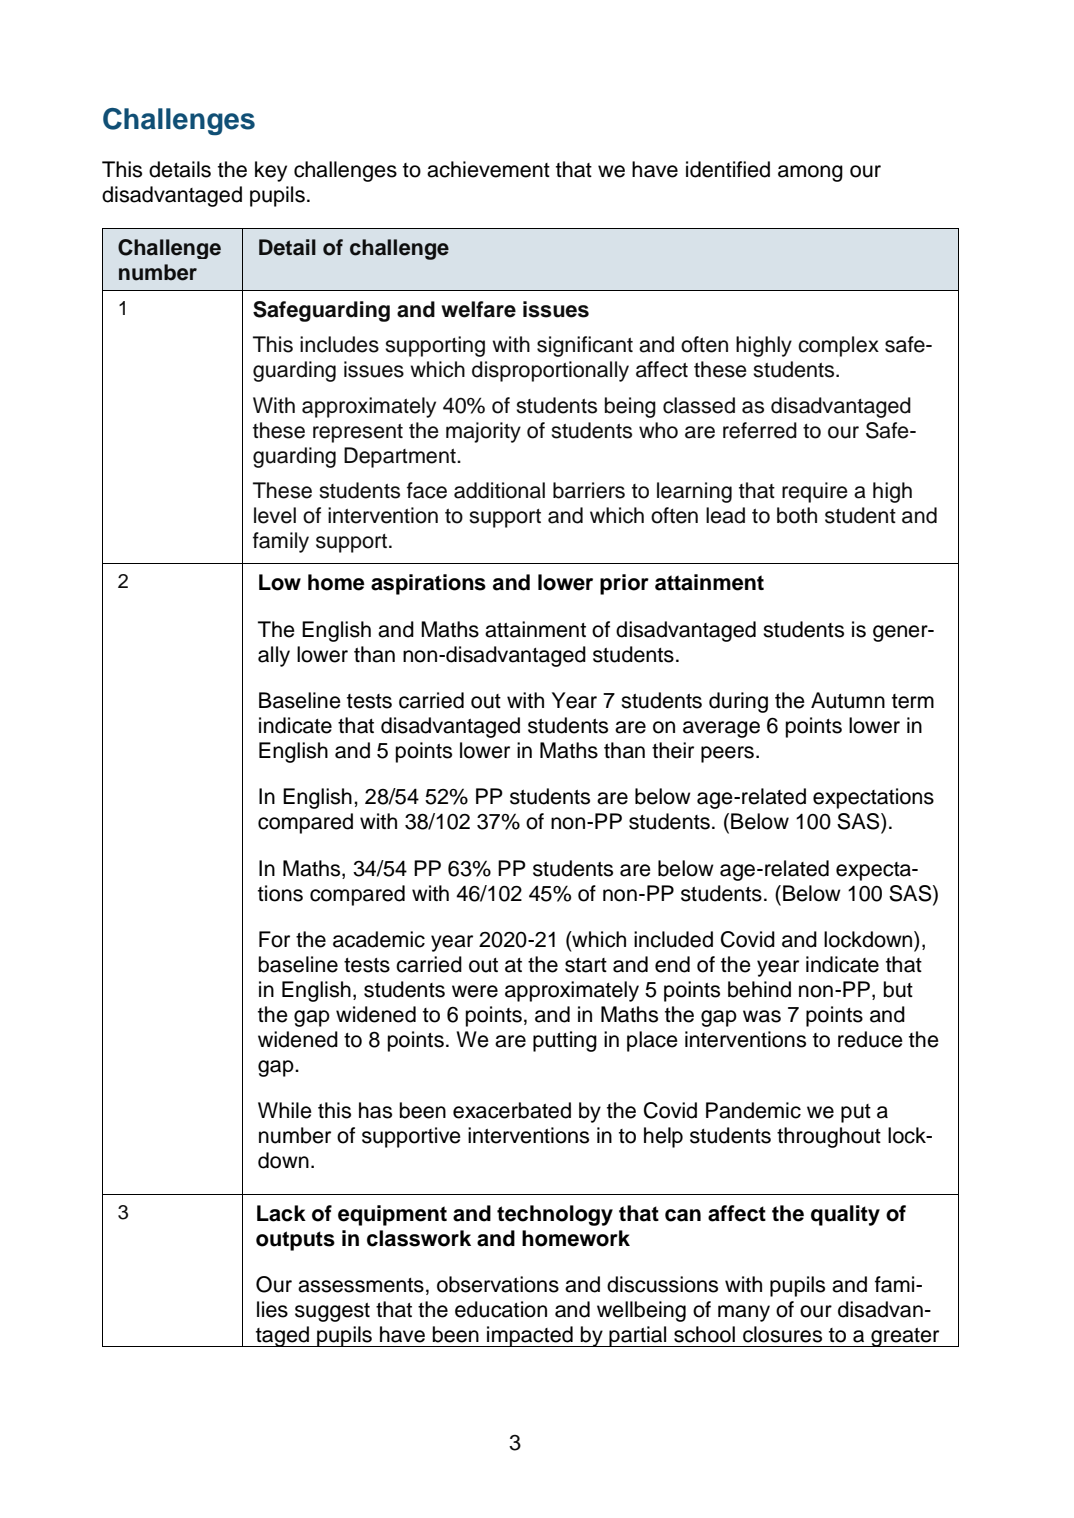 The height and width of the screenshot is (1518, 1074). Describe the element at coordinates (638, 1336) in the screenshot. I see `partial` at that location.
